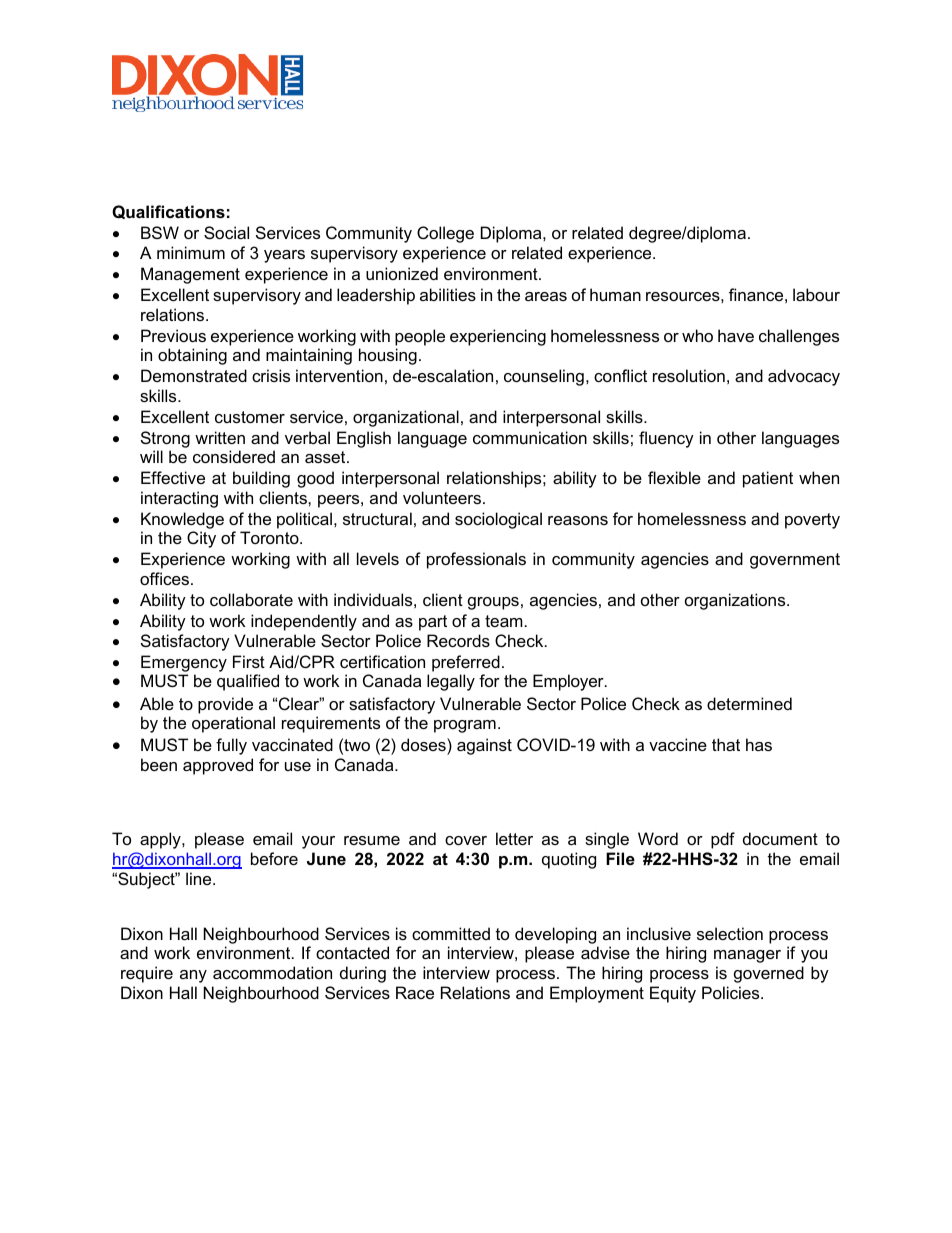  Describe the element at coordinates (736, 601) in the image. I see `organizations` at that location.
